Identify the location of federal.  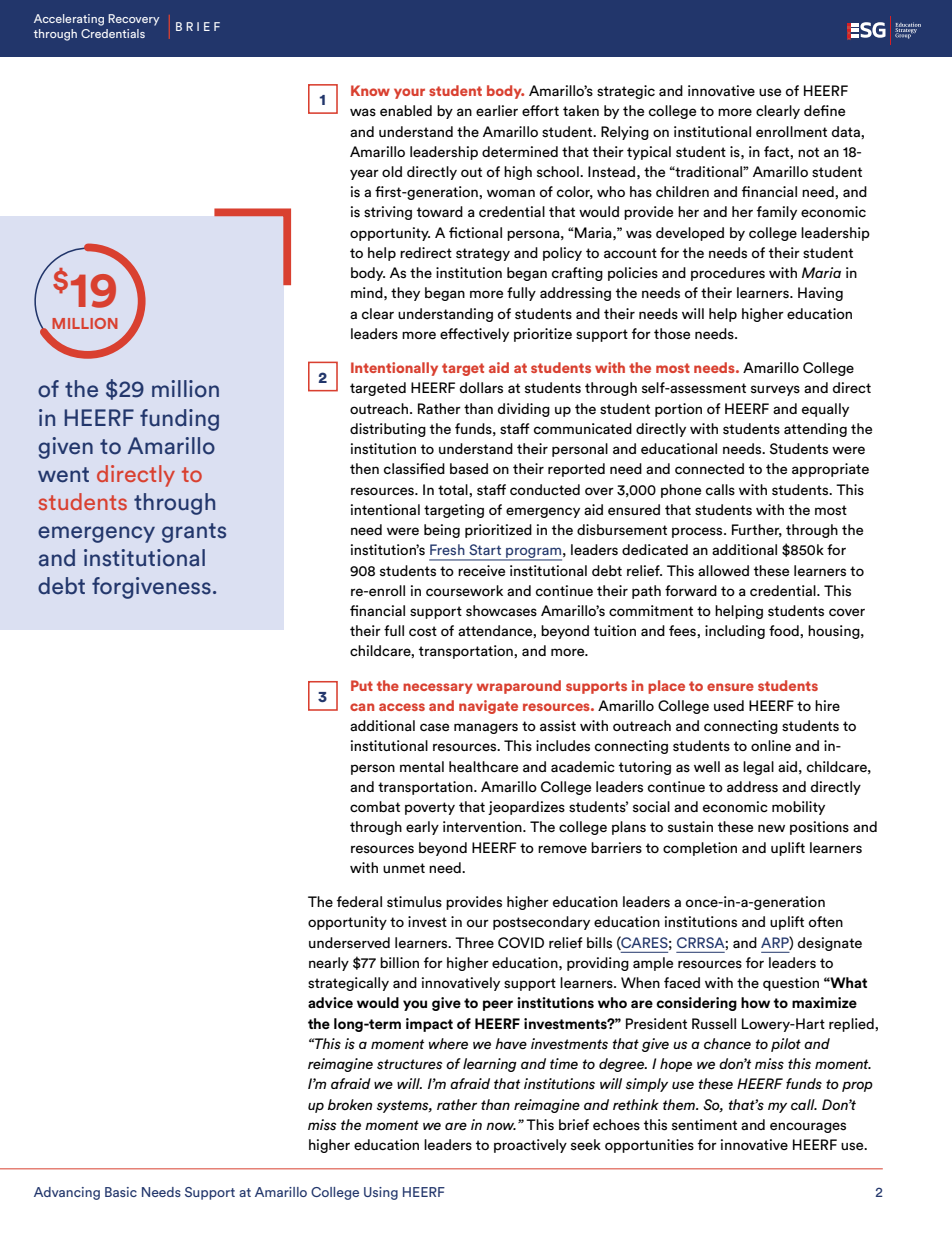
(359, 902).
